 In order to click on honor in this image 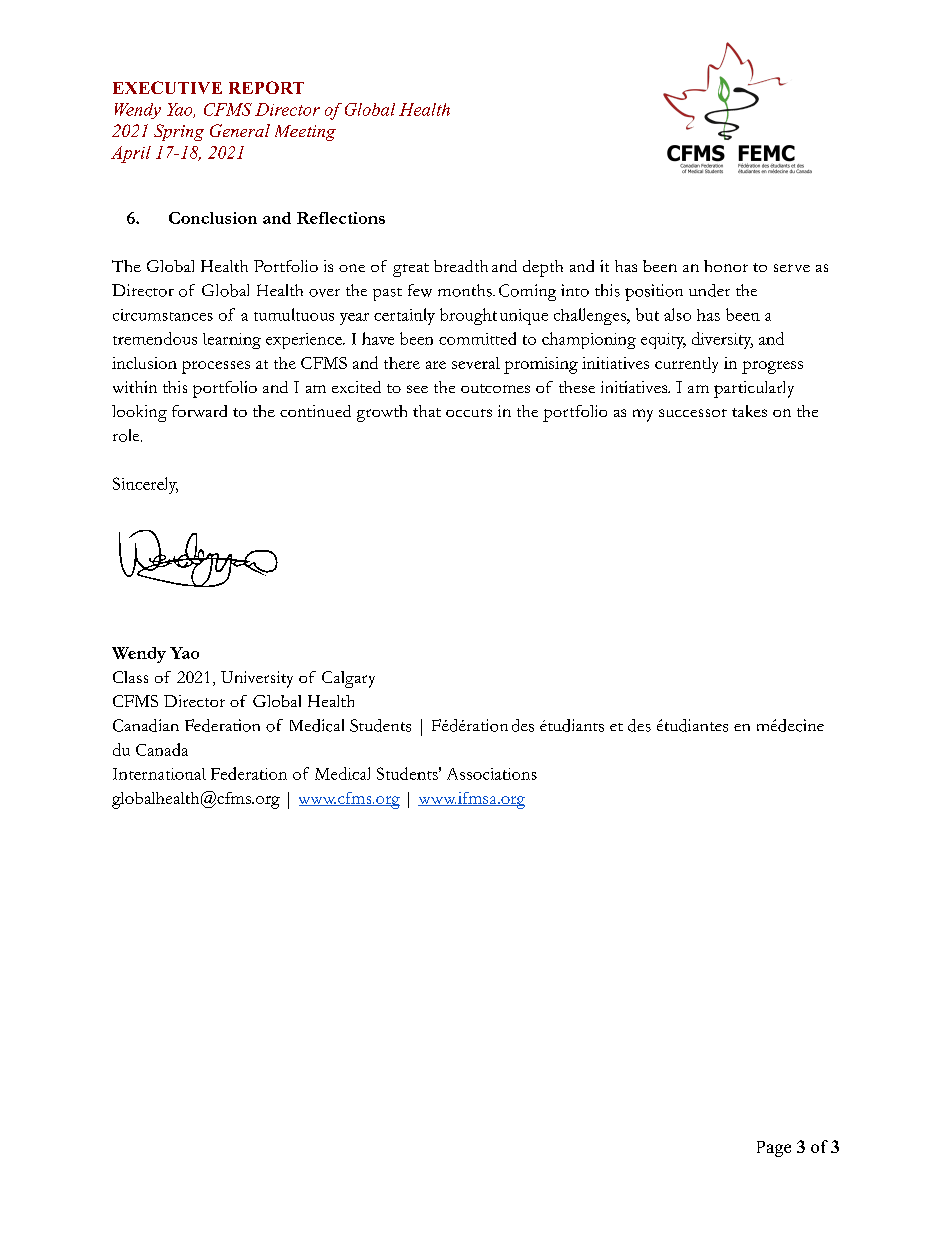, I will do `click(726, 266)`.
